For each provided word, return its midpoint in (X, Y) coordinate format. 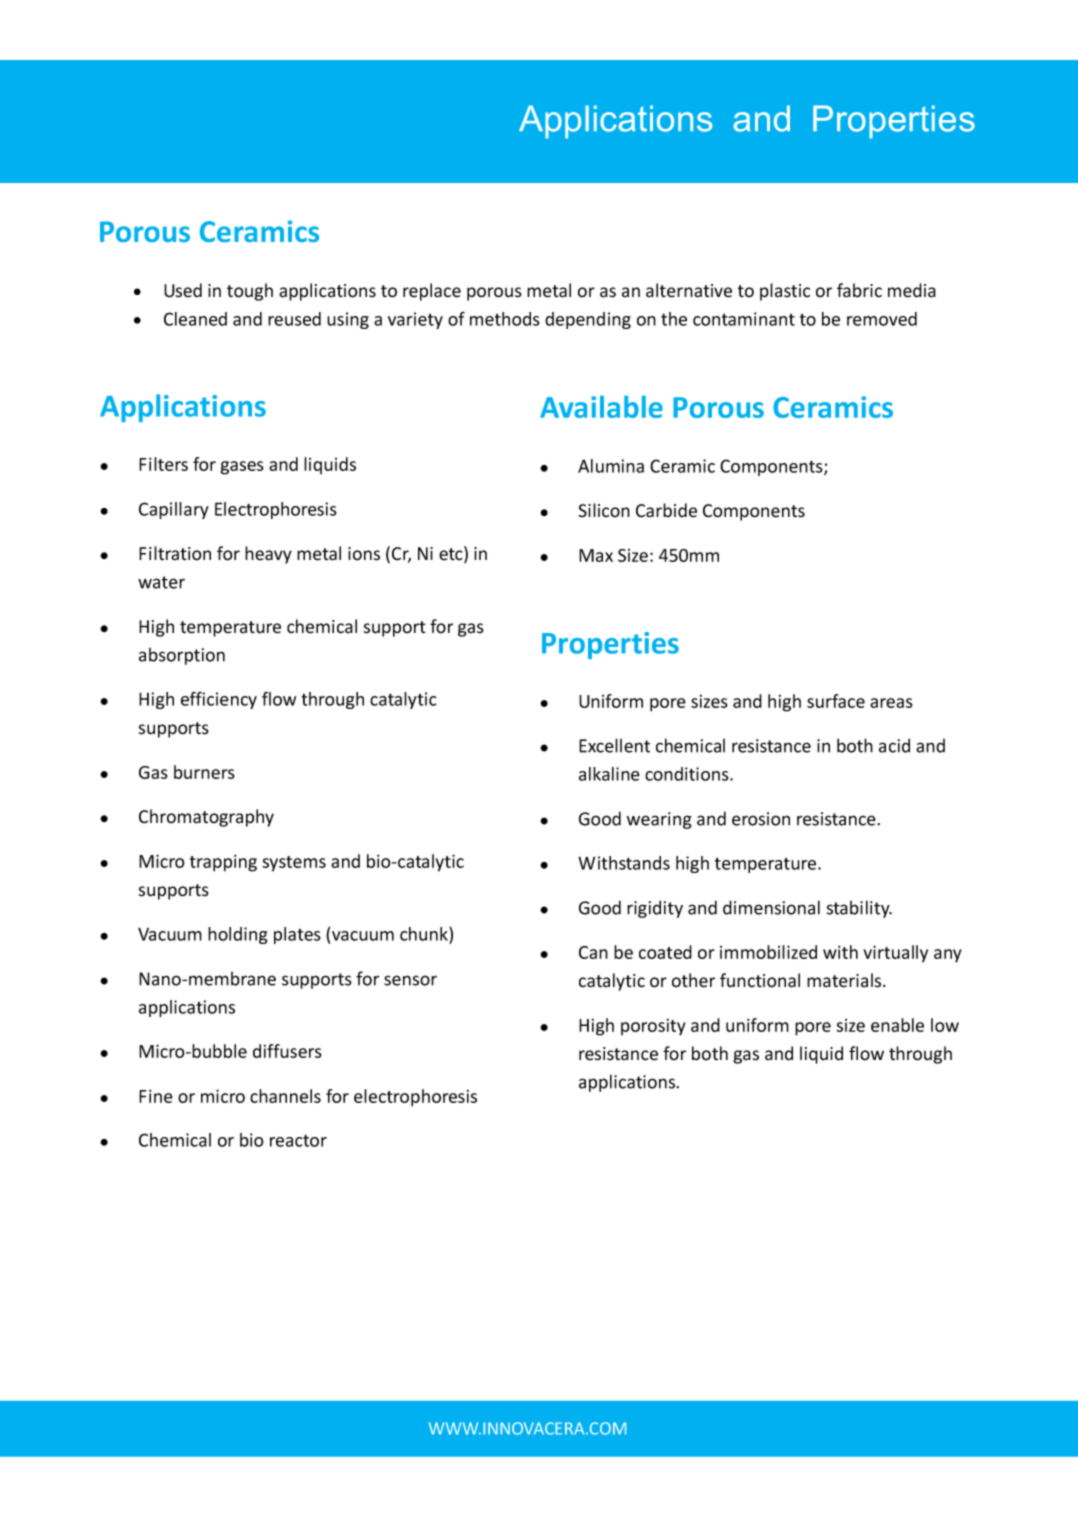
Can (593, 952)
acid (894, 745)
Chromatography (206, 818)
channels (285, 1096)
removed (882, 319)
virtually (895, 954)
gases (242, 468)
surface (836, 701)
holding (237, 935)
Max (596, 555)
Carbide (666, 510)
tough (250, 292)
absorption (182, 656)
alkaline (609, 774)
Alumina (611, 466)
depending (588, 320)
